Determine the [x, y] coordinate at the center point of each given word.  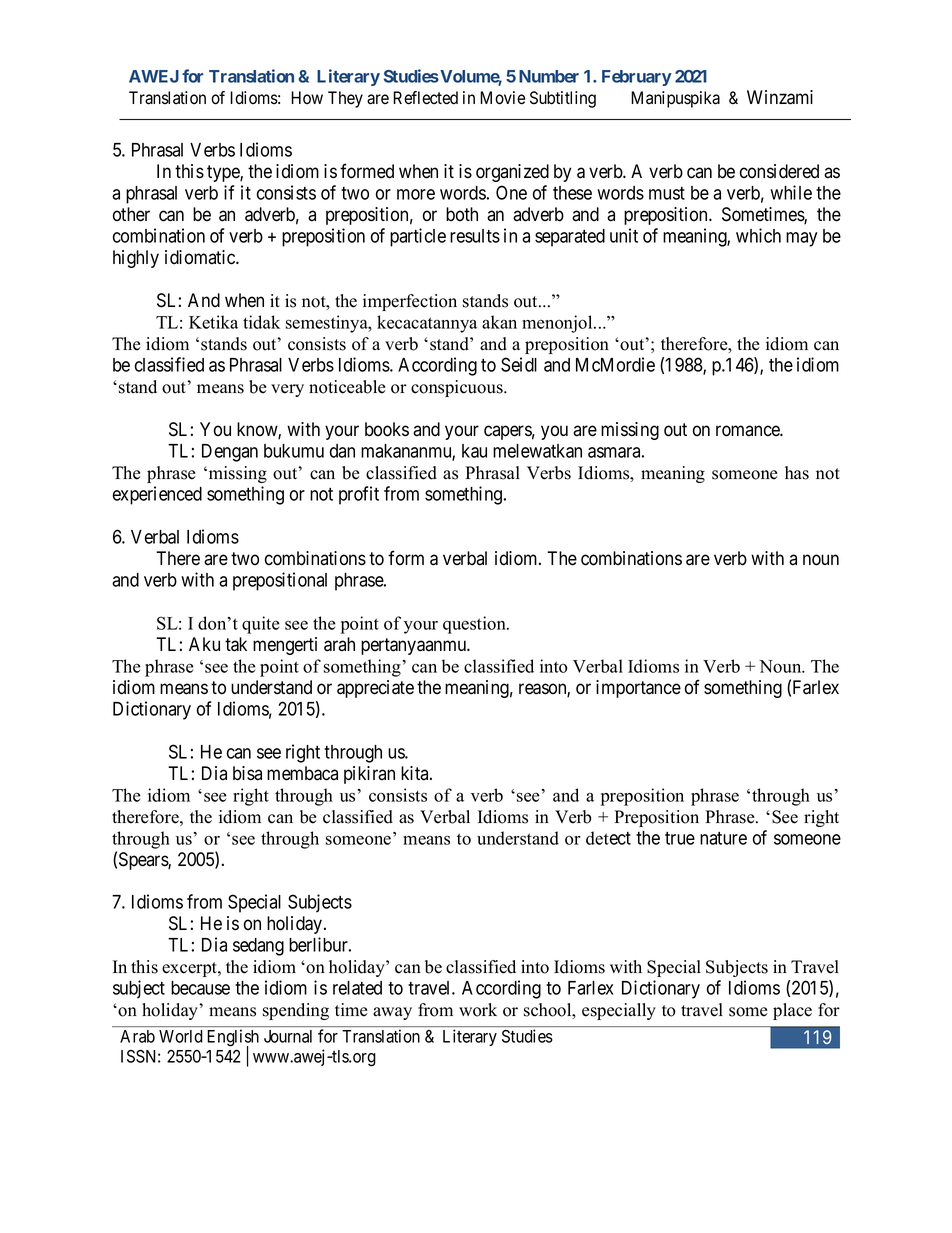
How [307, 98]
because [200, 988]
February [637, 78]
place [792, 1011]
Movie [502, 98]
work [478, 1010]
